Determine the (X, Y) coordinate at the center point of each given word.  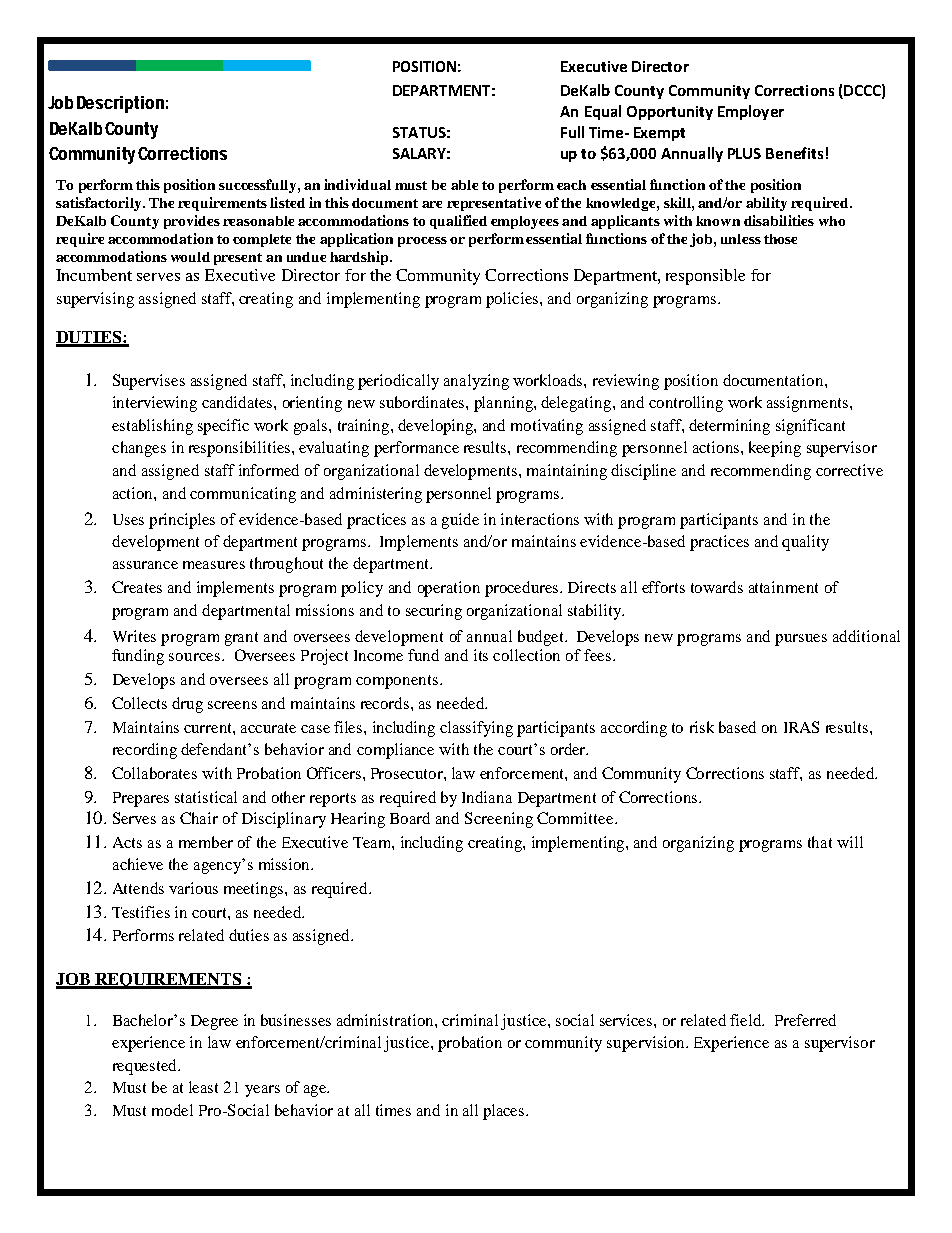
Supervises (149, 382)
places (505, 1112)
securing (434, 612)
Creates (137, 587)
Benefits (794, 153)
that (820, 842)
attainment (783, 587)
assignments (809, 404)
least (203, 1087)
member (206, 842)
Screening (499, 820)
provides (192, 222)
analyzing (476, 382)
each (571, 185)
